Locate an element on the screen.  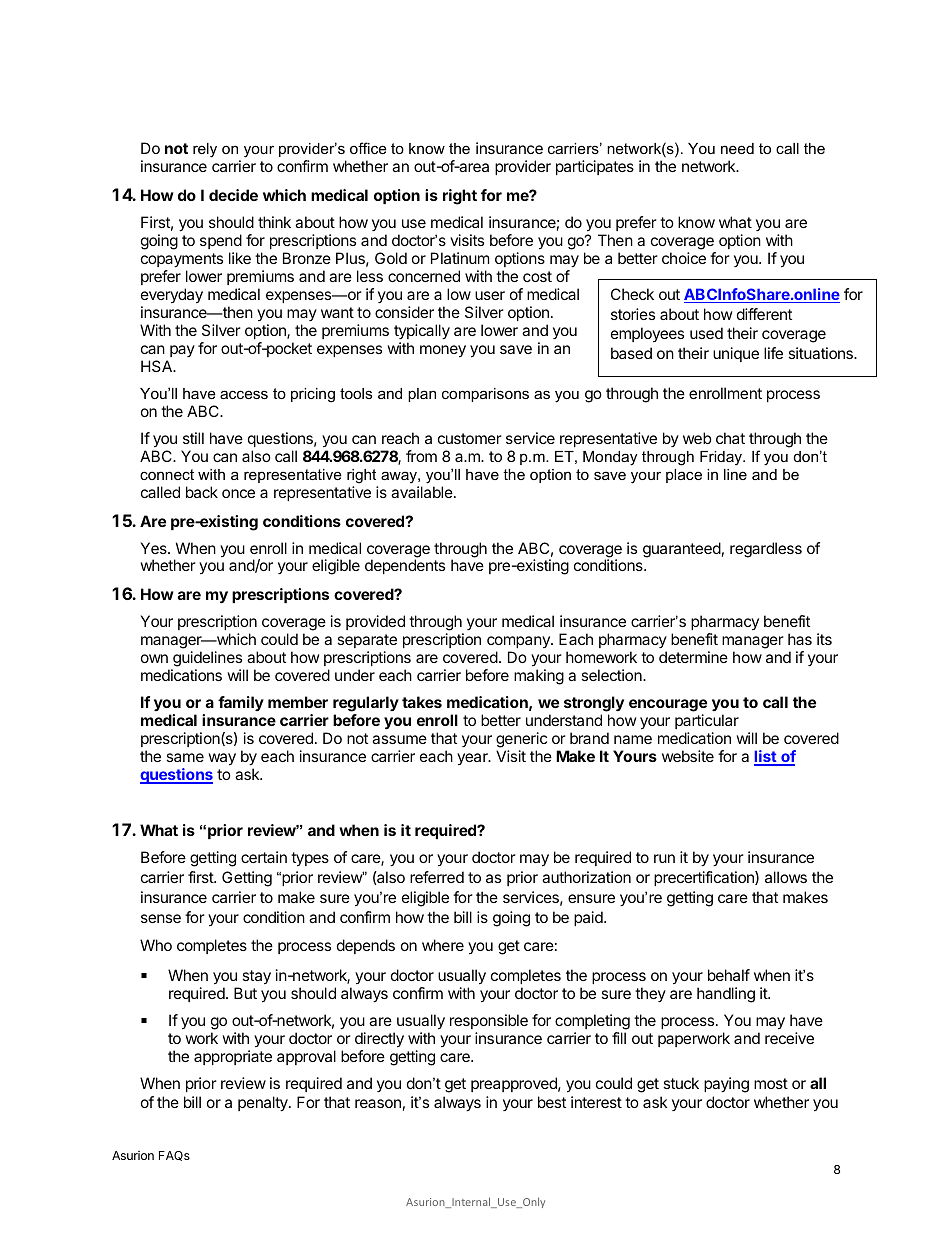
need is located at coordinates (737, 148).
